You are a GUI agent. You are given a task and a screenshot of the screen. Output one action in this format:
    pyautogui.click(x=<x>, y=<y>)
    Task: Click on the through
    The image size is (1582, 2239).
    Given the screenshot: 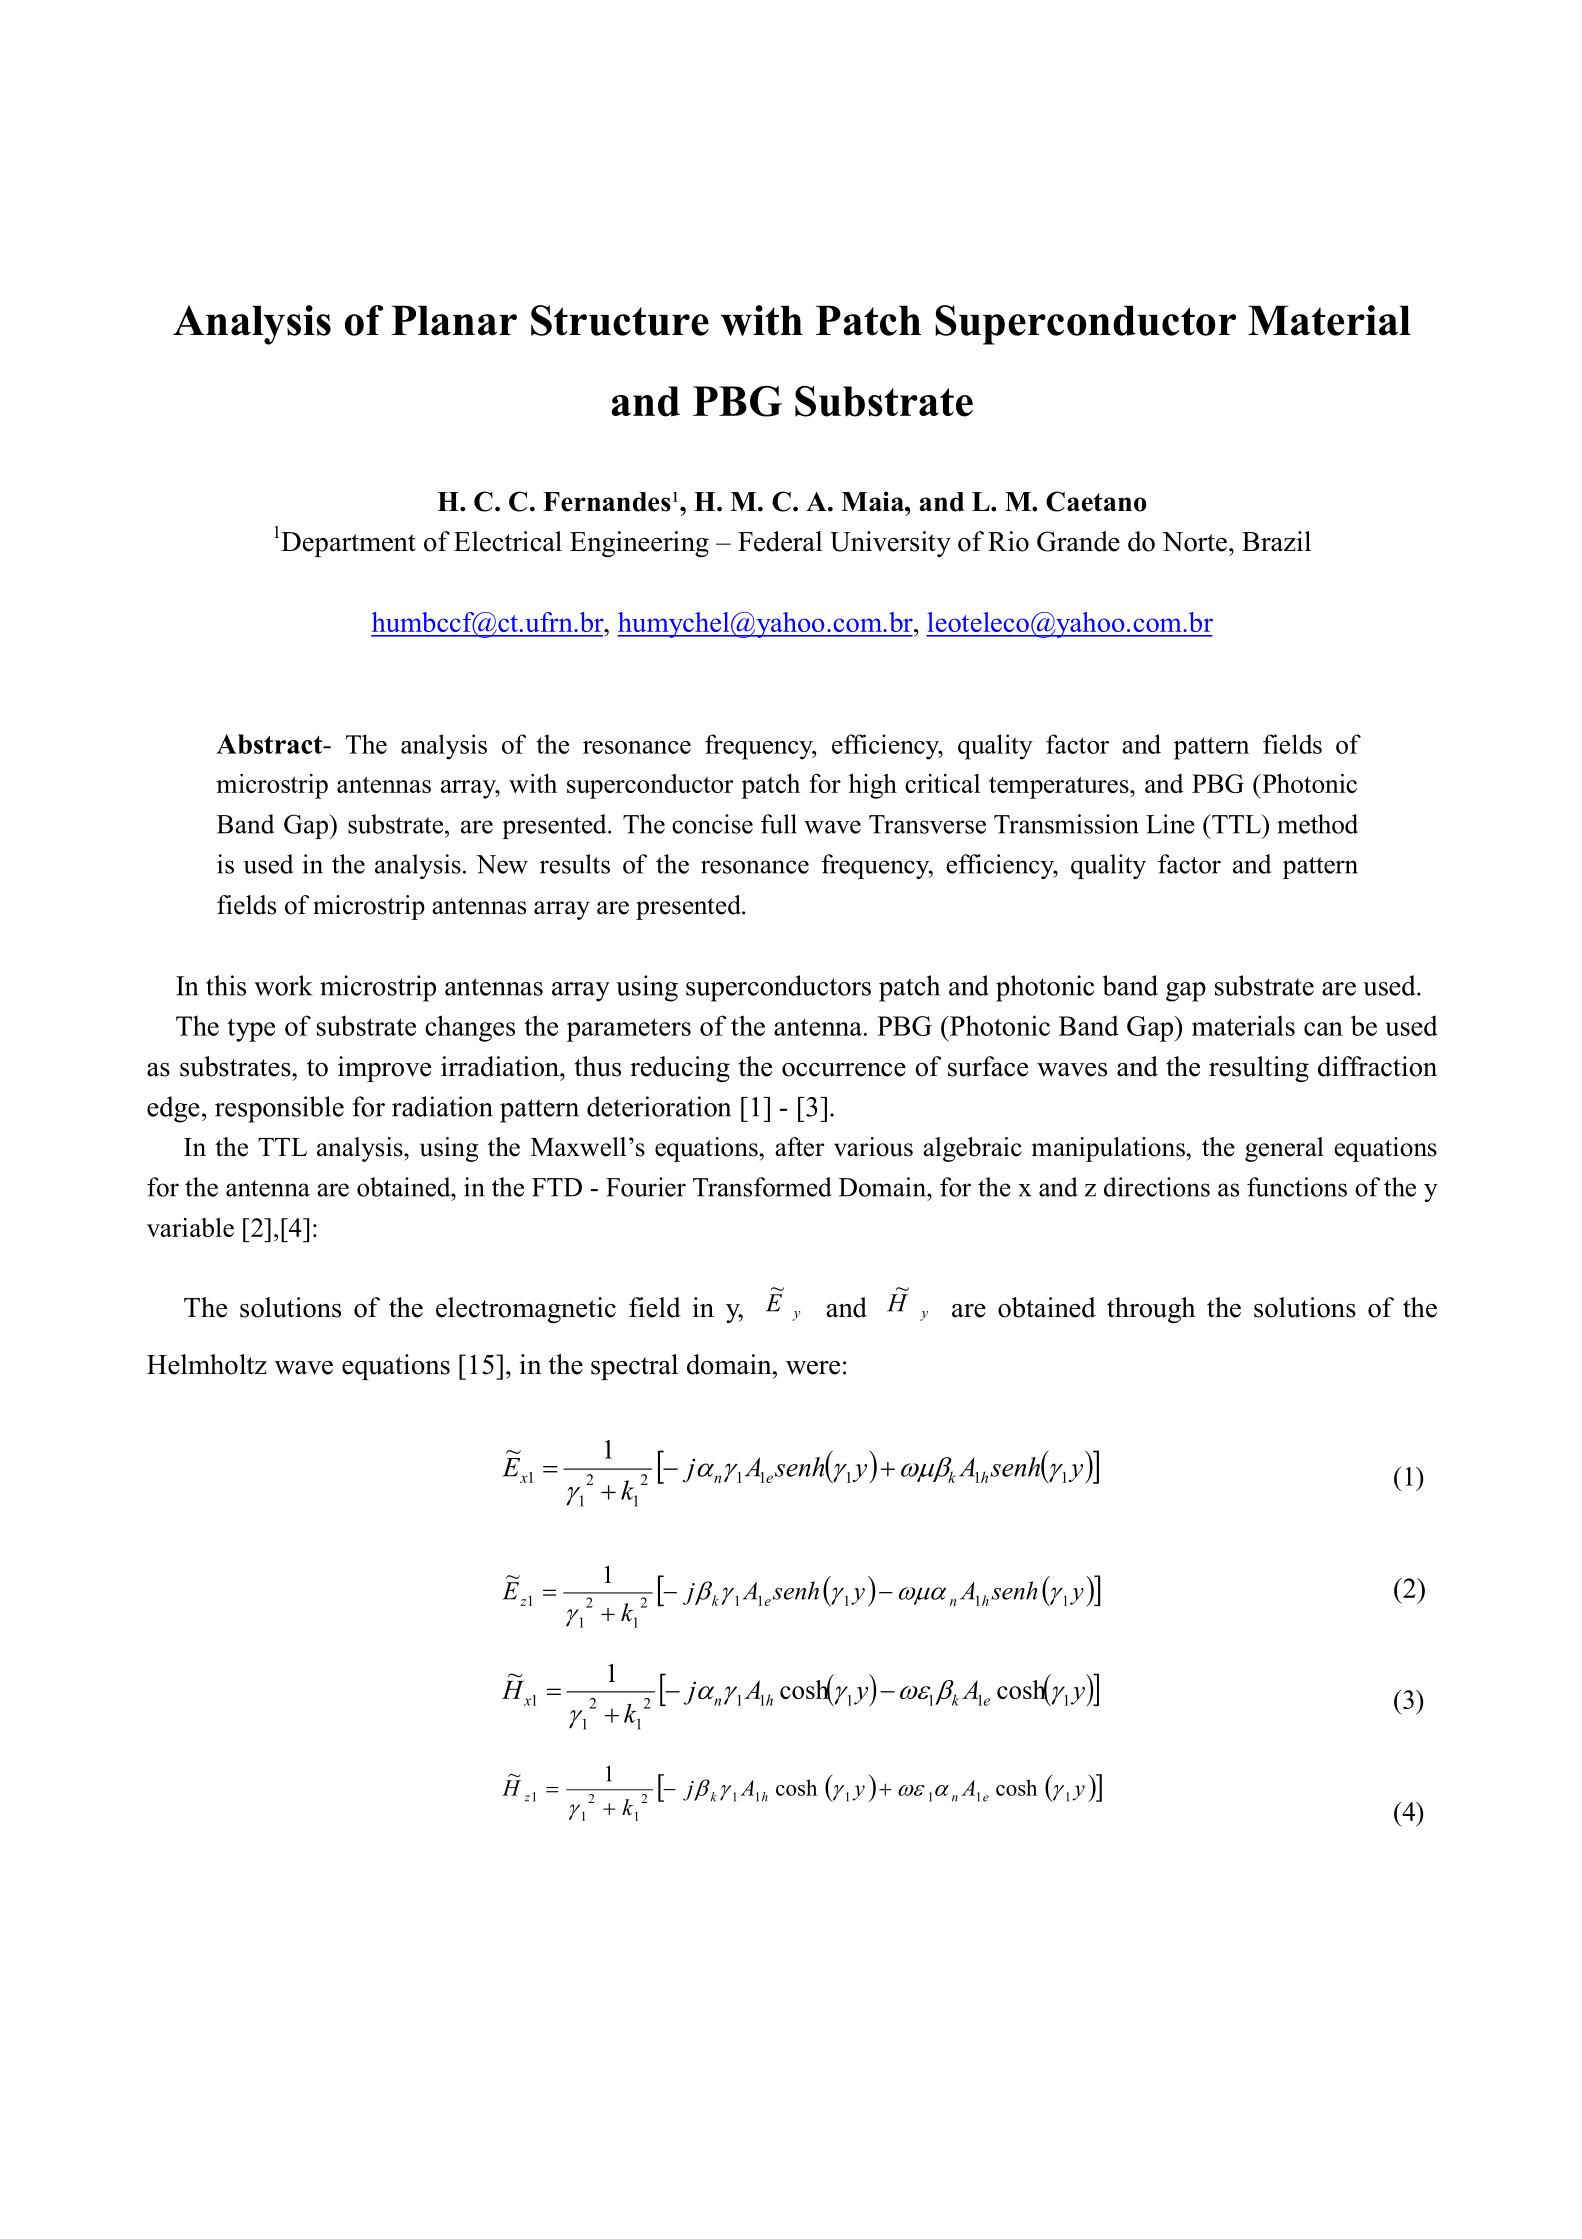 What is the action you would take?
    pyautogui.click(x=1151, y=1310)
